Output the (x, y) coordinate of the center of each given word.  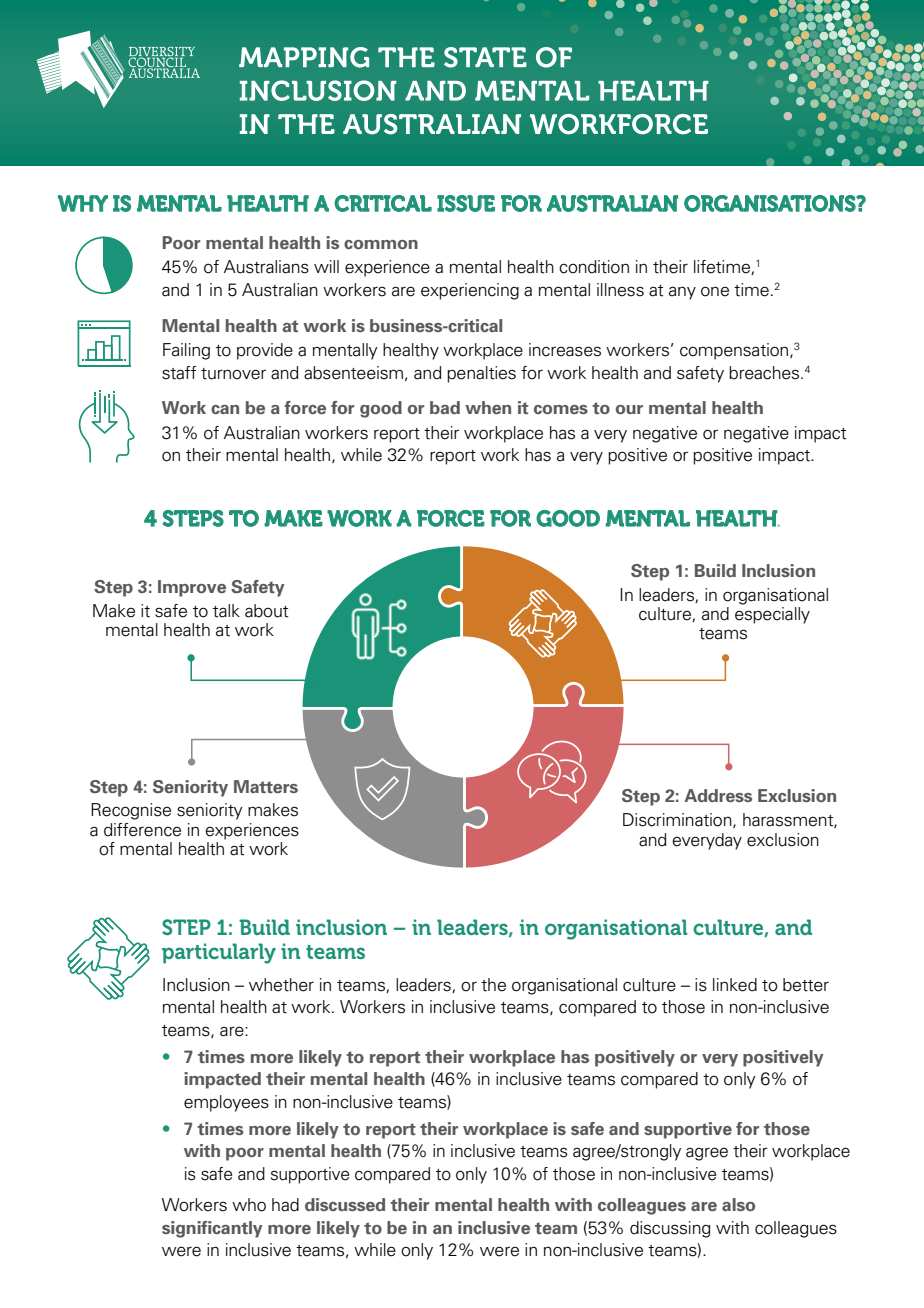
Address (718, 795)
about (266, 611)
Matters (266, 786)
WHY (83, 203)
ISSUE (466, 203)
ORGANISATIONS (771, 203)
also (738, 1204)
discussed (345, 1204)
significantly (212, 1229)
